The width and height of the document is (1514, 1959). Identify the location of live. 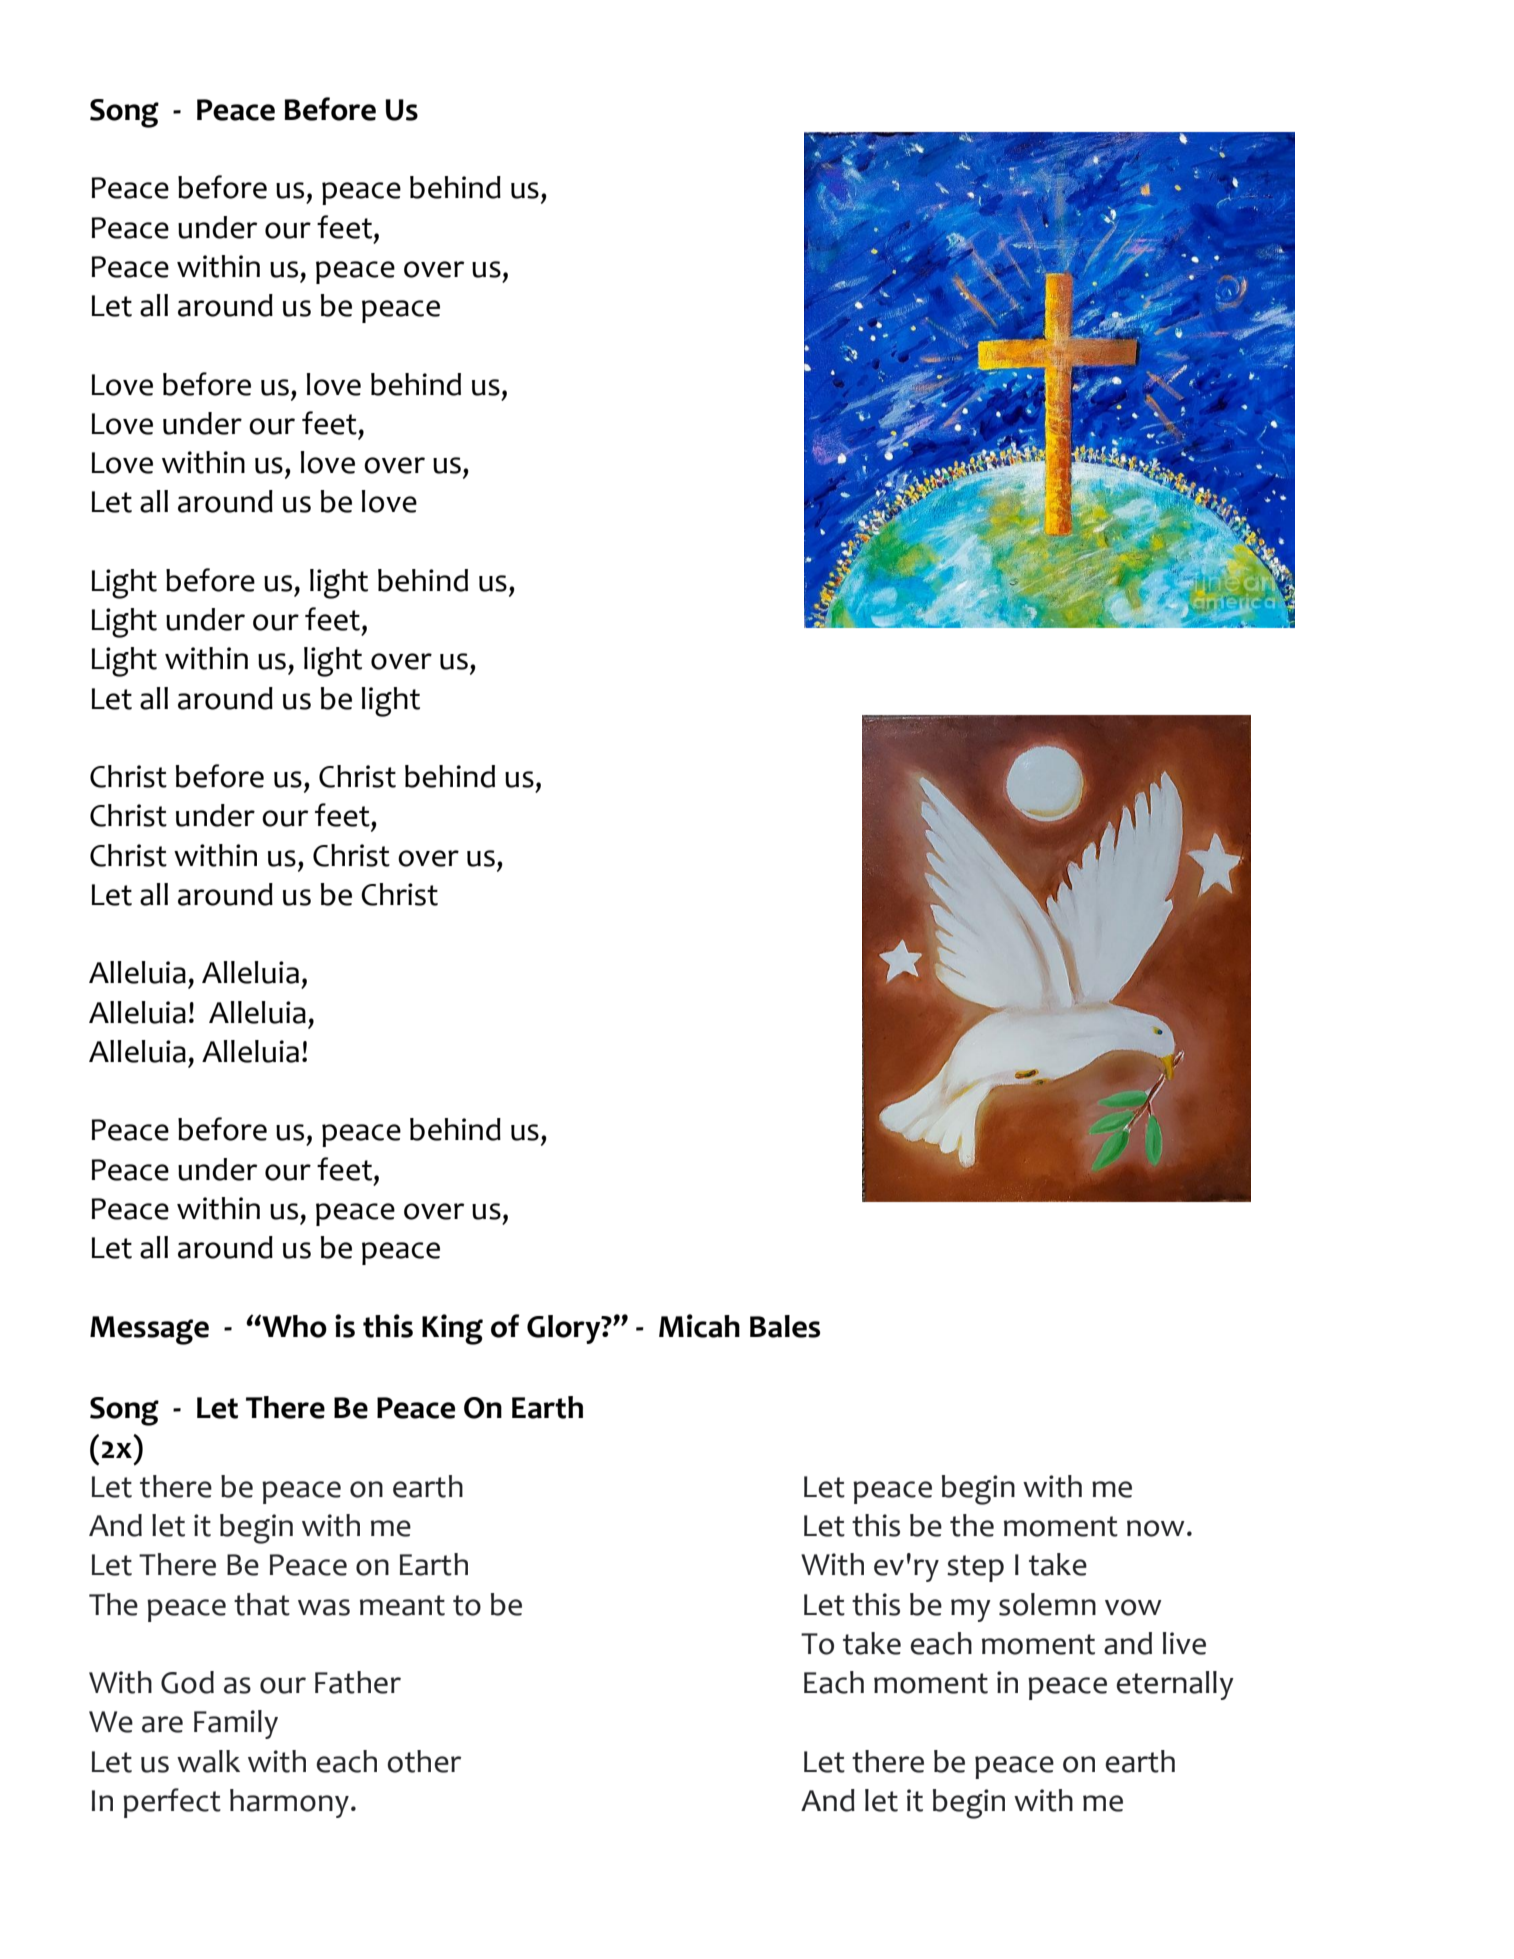
(1184, 1643).
